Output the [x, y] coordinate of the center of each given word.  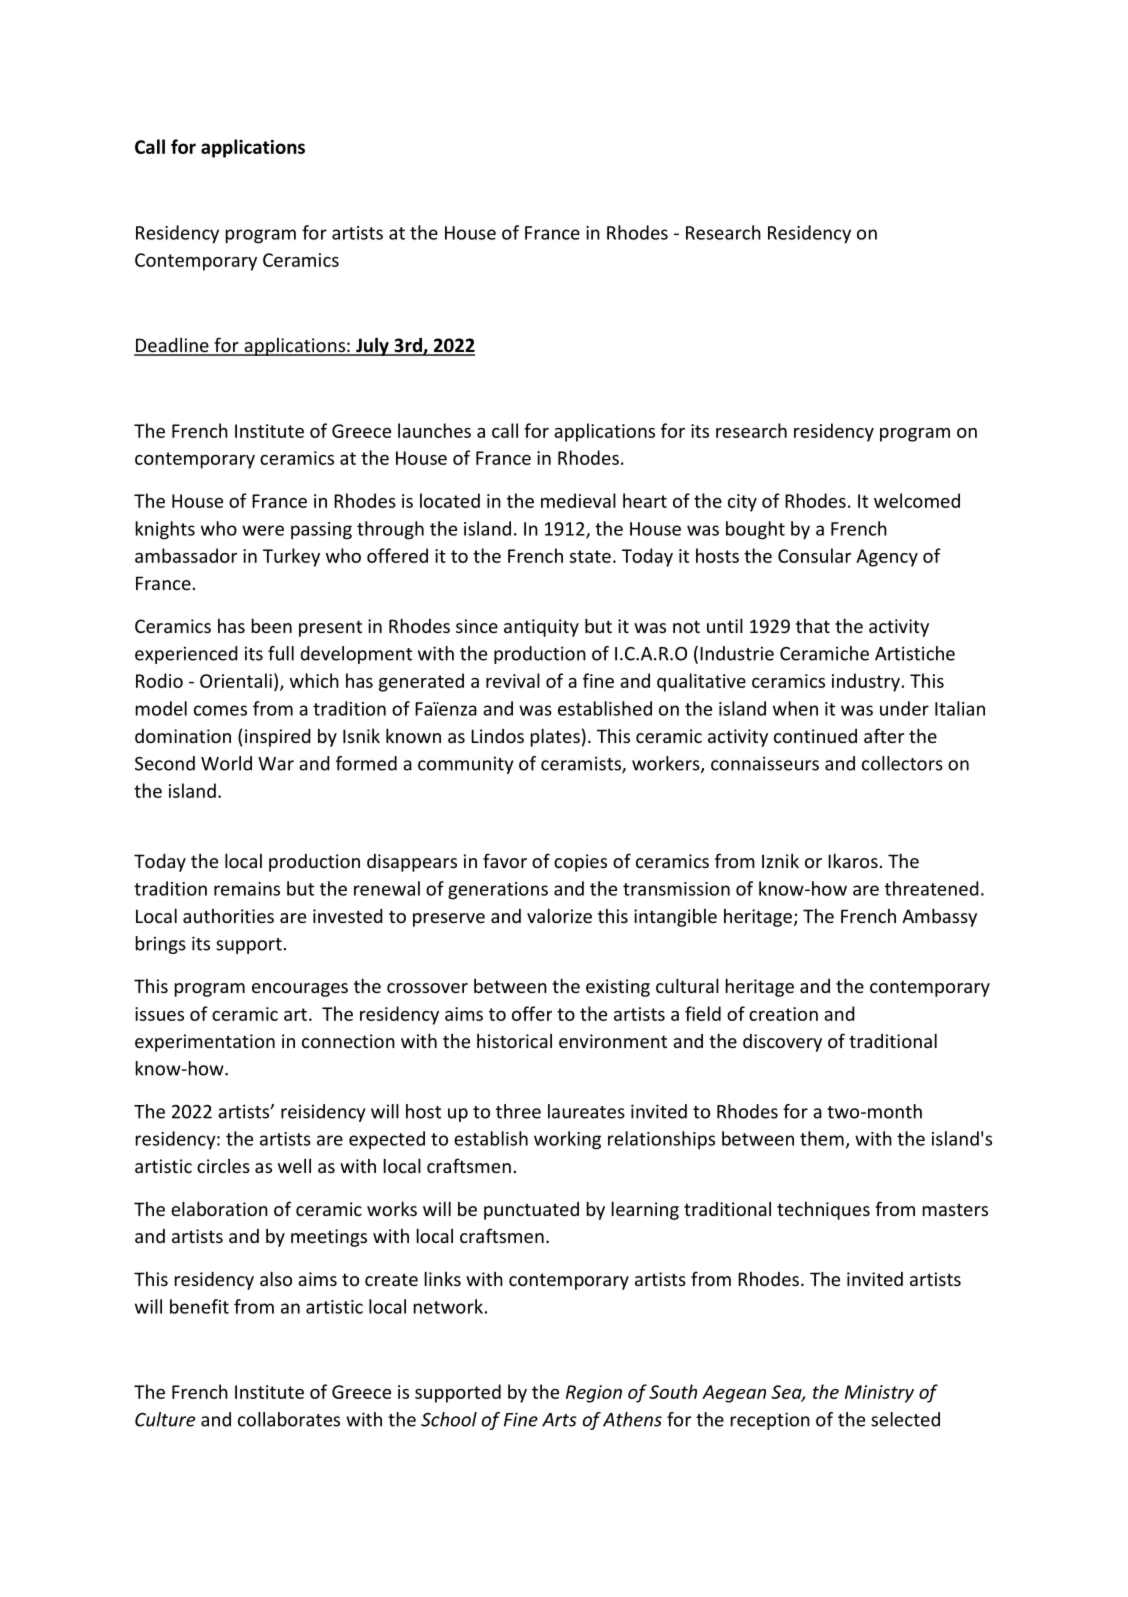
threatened [932, 888]
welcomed [917, 500]
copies [580, 863]
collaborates [289, 1419]
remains [247, 889]
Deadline [172, 346]
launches [434, 430]
